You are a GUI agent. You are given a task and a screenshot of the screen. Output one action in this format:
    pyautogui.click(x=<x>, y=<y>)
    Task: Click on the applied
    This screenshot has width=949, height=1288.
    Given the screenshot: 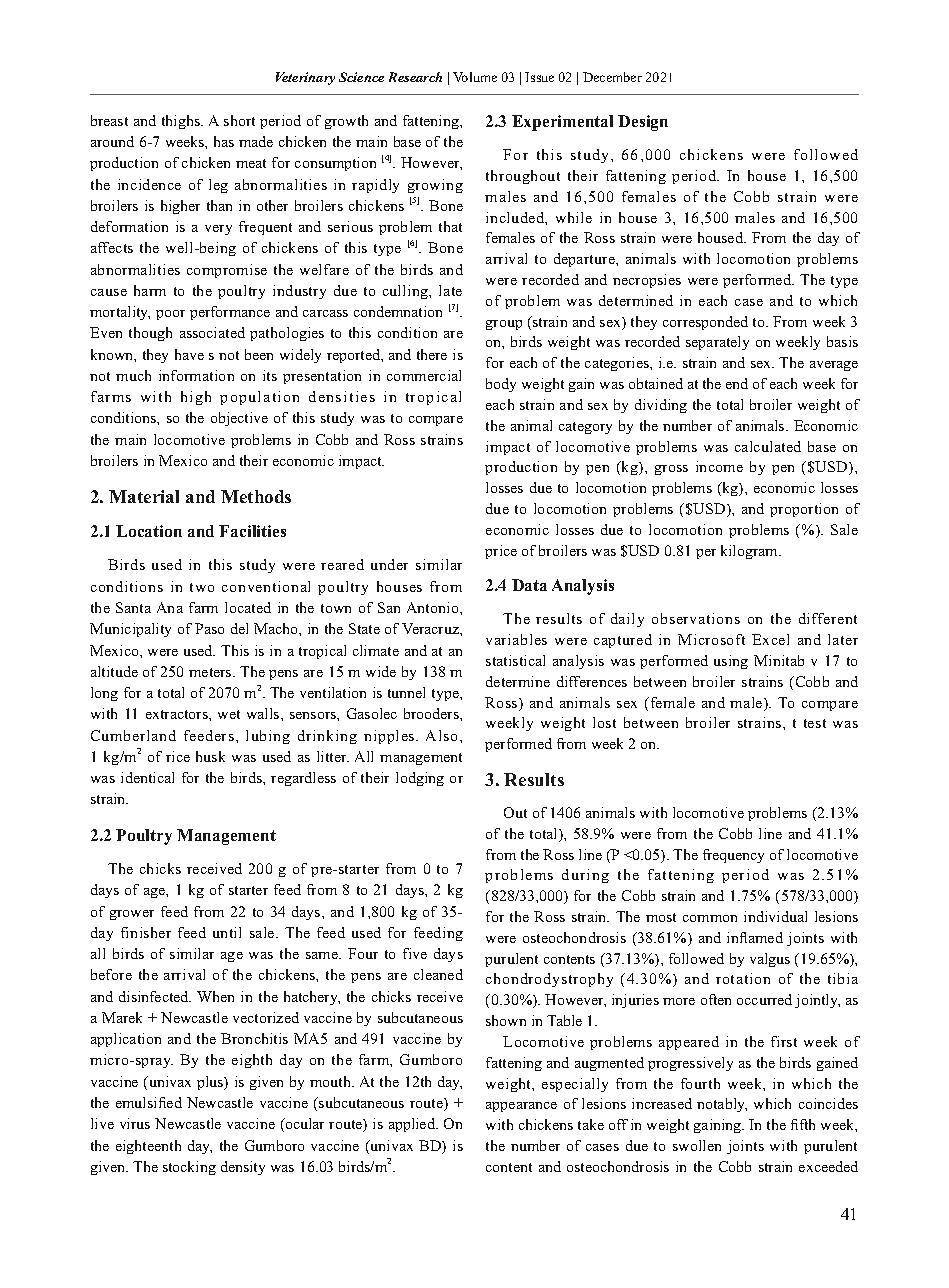 What is the action you would take?
    pyautogui.click(x=413, y=1125)
